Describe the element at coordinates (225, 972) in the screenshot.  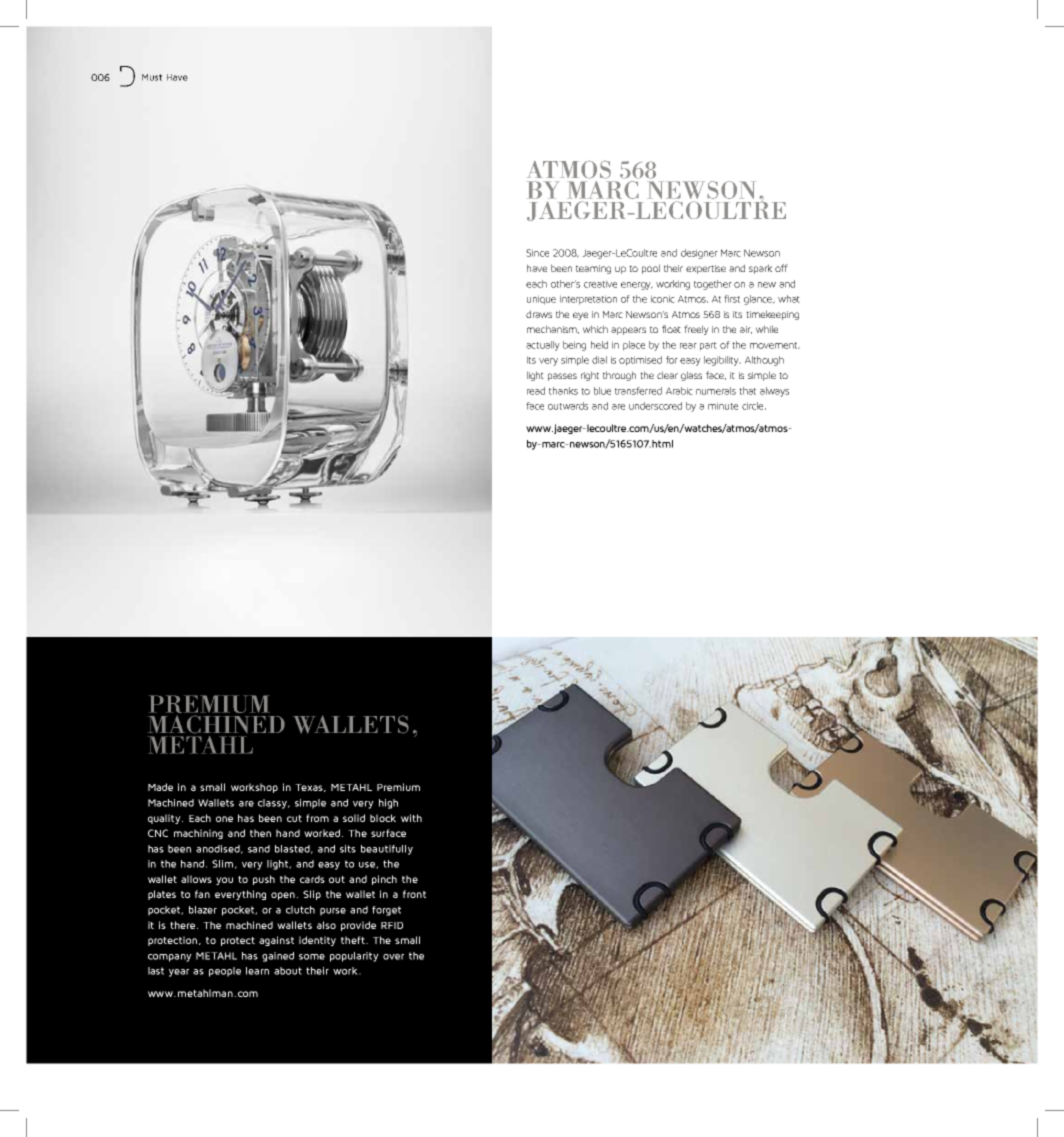
I see `people` at that location.
